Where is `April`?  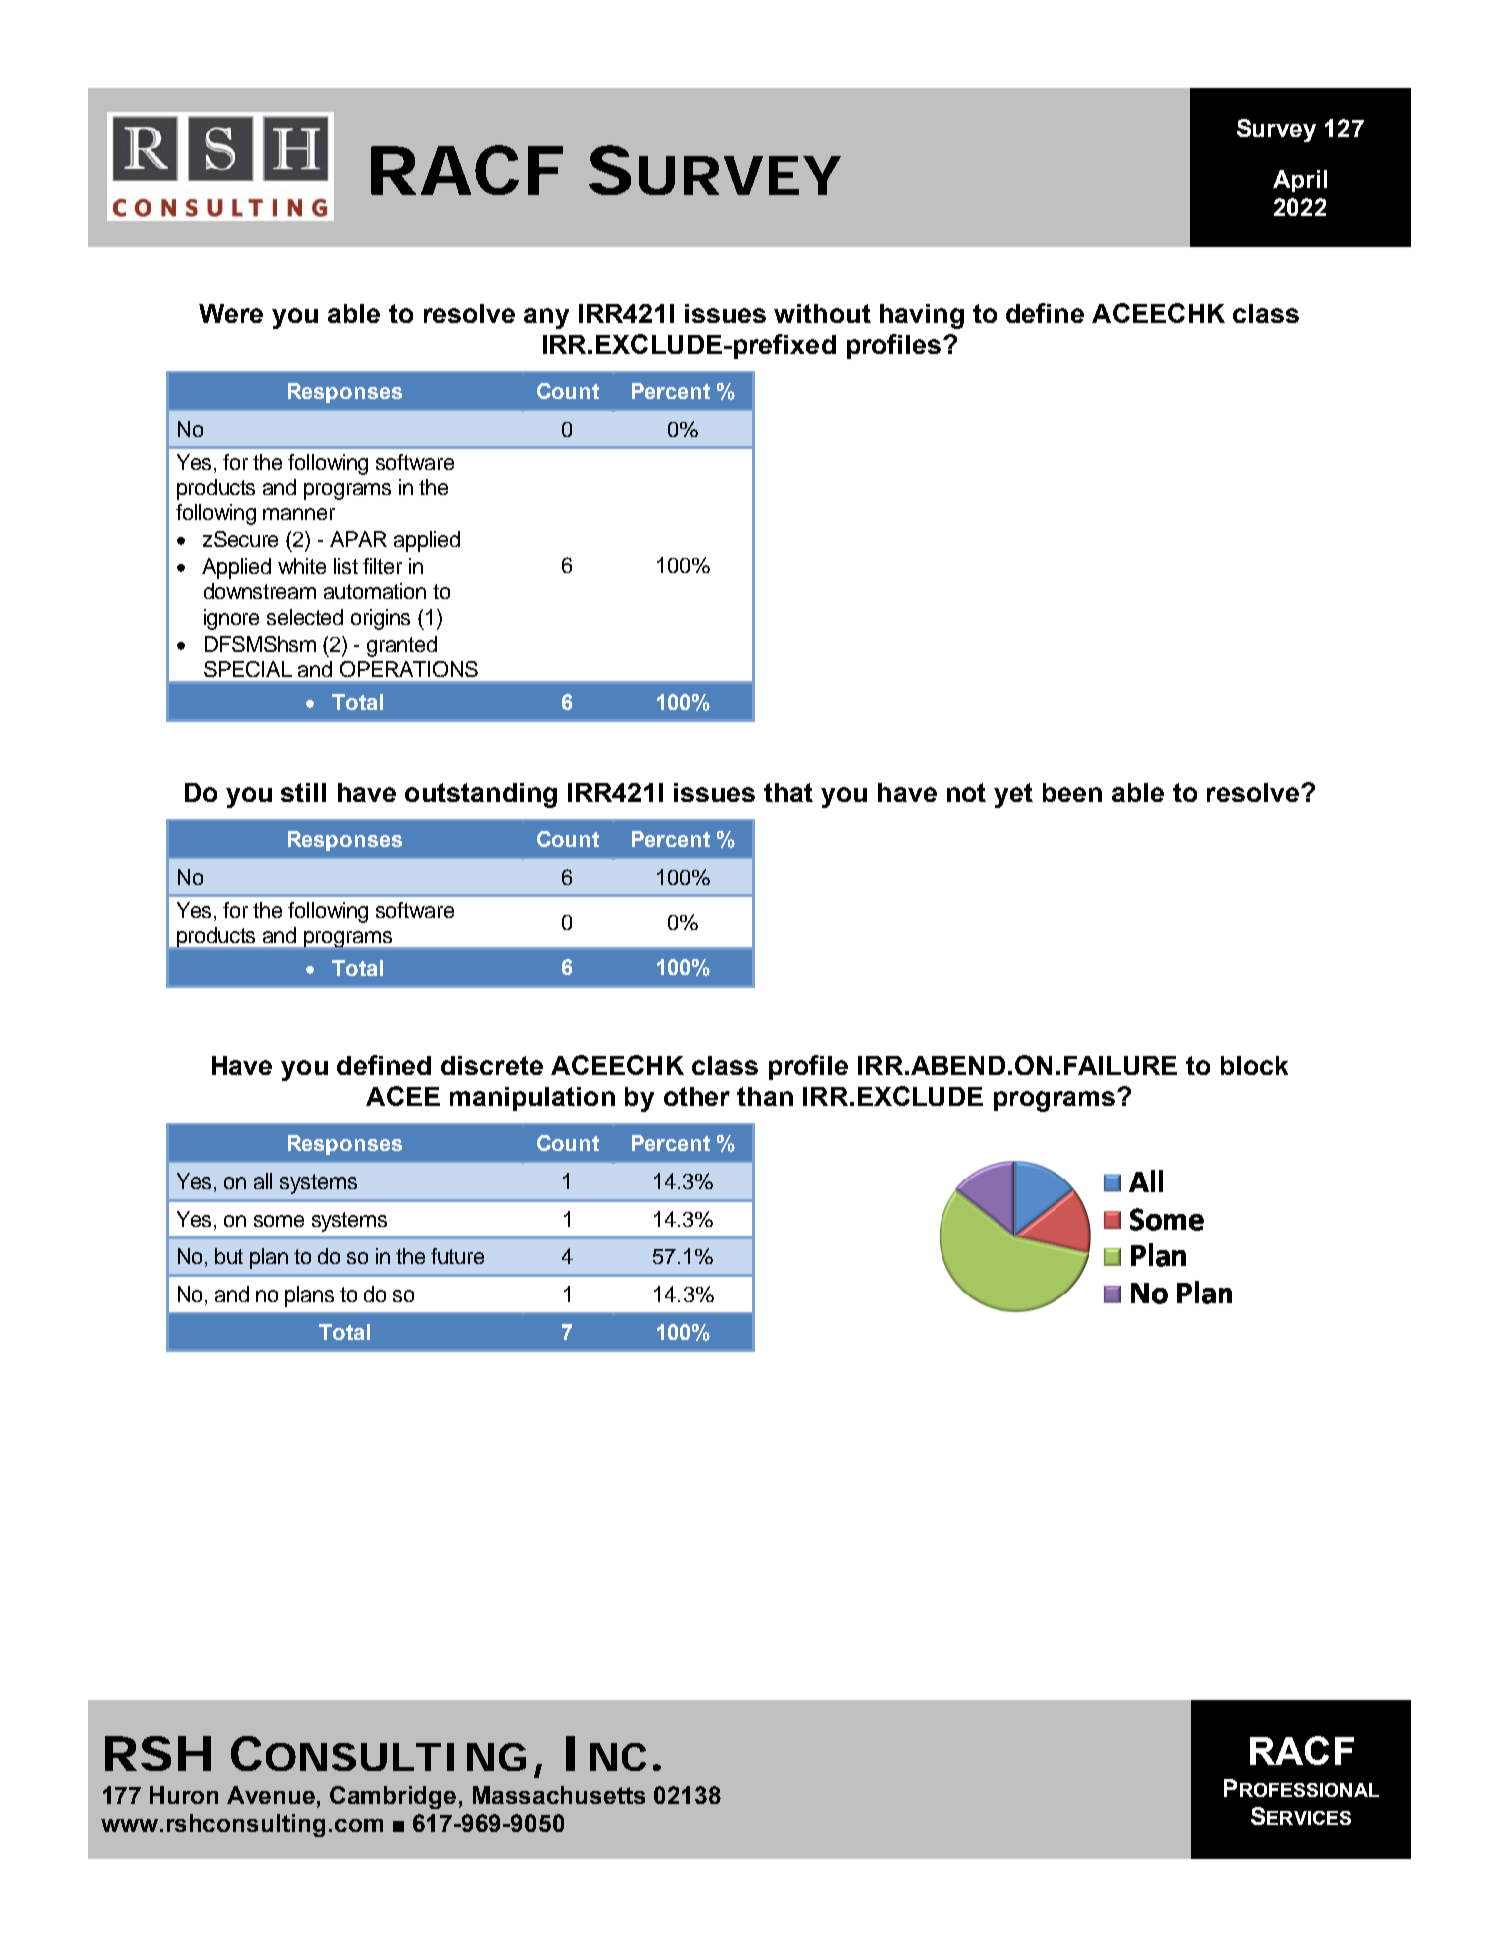 April is located at coordinates (1300, 181).
